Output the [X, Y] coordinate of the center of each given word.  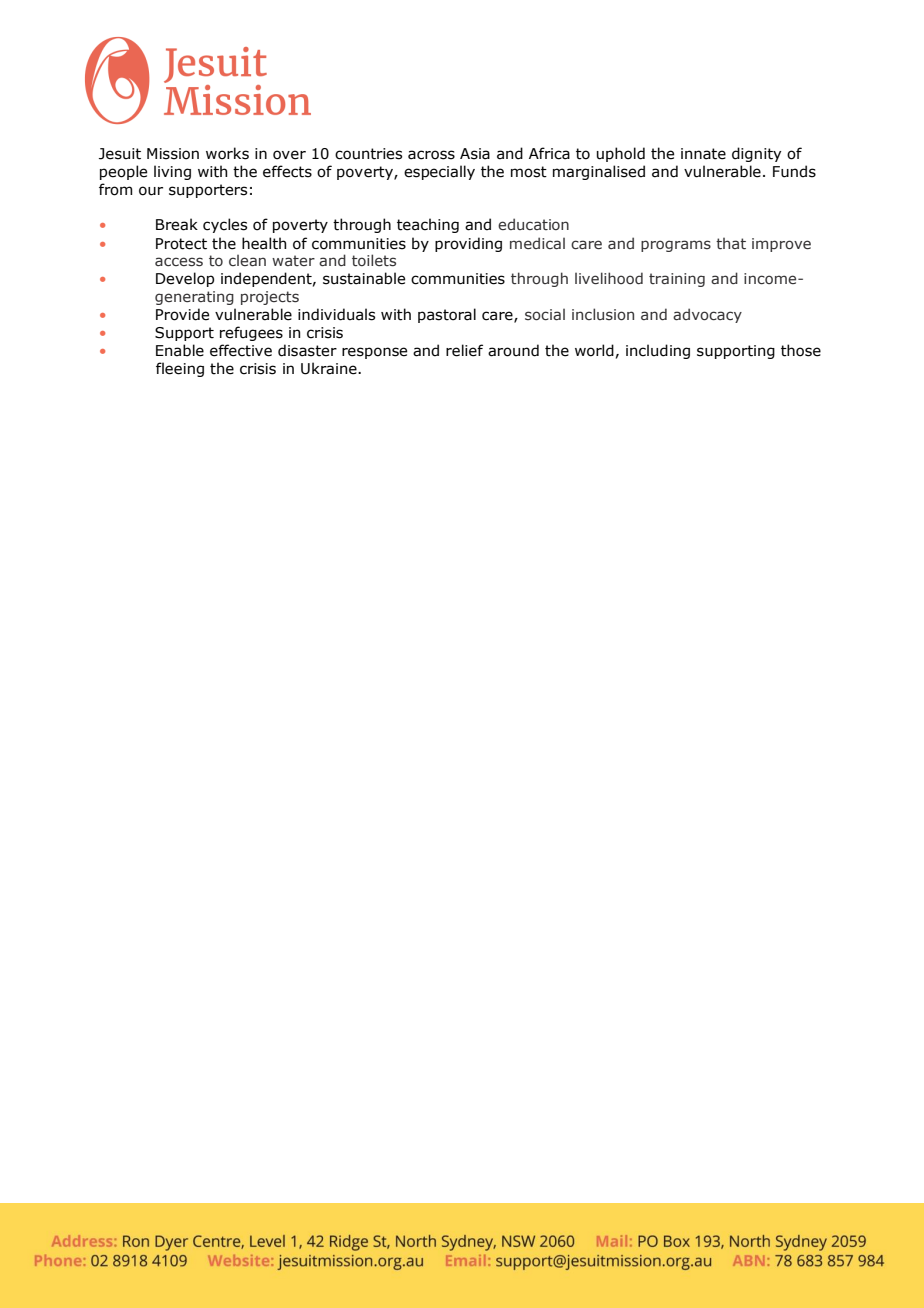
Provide [182, 314]
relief [464, 350]
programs [676, 246]
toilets [374, 260]
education [533, 224]
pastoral [447, 315]
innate [703, 154]
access [179, 262]
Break [177, 224]
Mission [173, 154]
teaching [428, 225]
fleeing [180, 369]
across [431, 155]
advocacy [707, 315]
